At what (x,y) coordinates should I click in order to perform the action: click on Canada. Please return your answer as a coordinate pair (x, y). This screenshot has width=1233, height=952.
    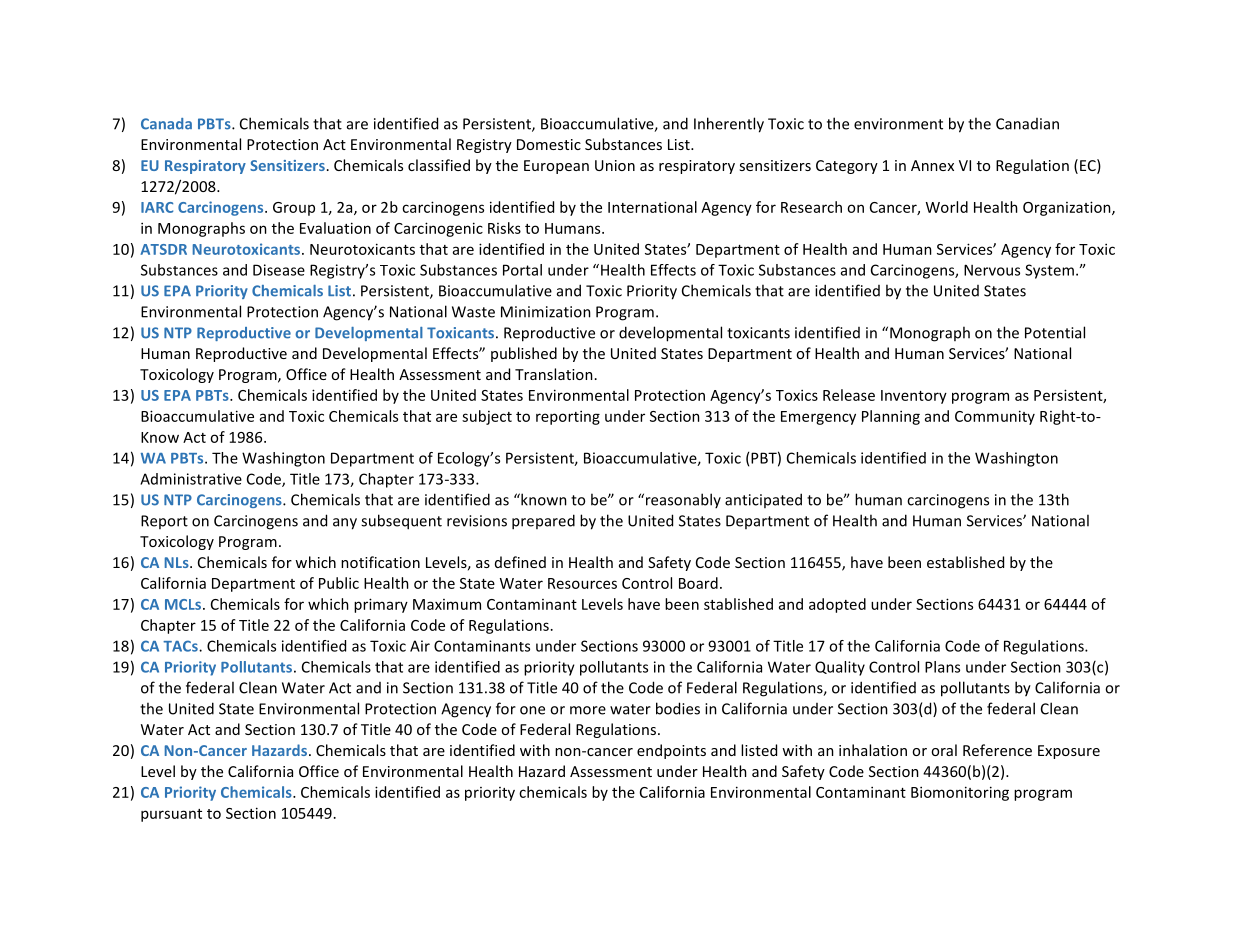
    Looking at the image, I should click on (166, 124).
